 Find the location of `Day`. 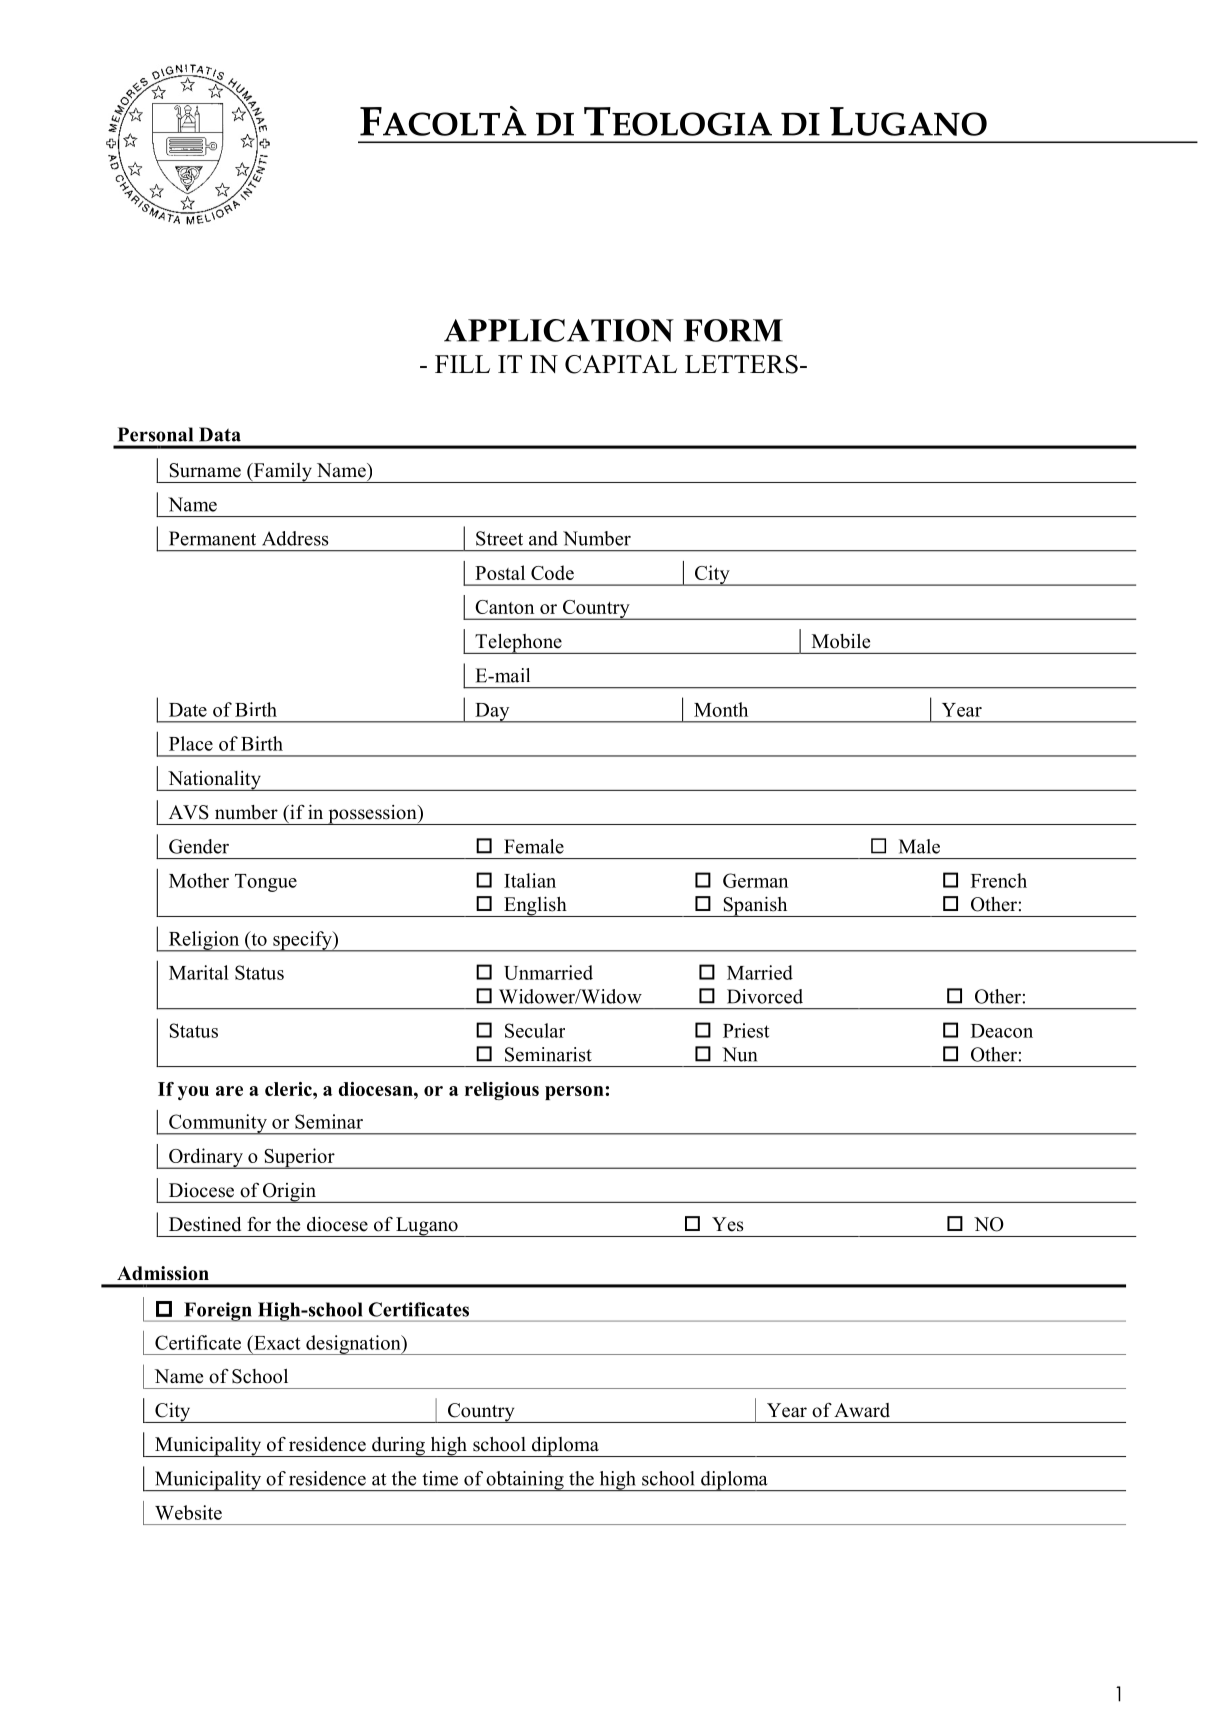

Day is located at coordinates (492, 713).
